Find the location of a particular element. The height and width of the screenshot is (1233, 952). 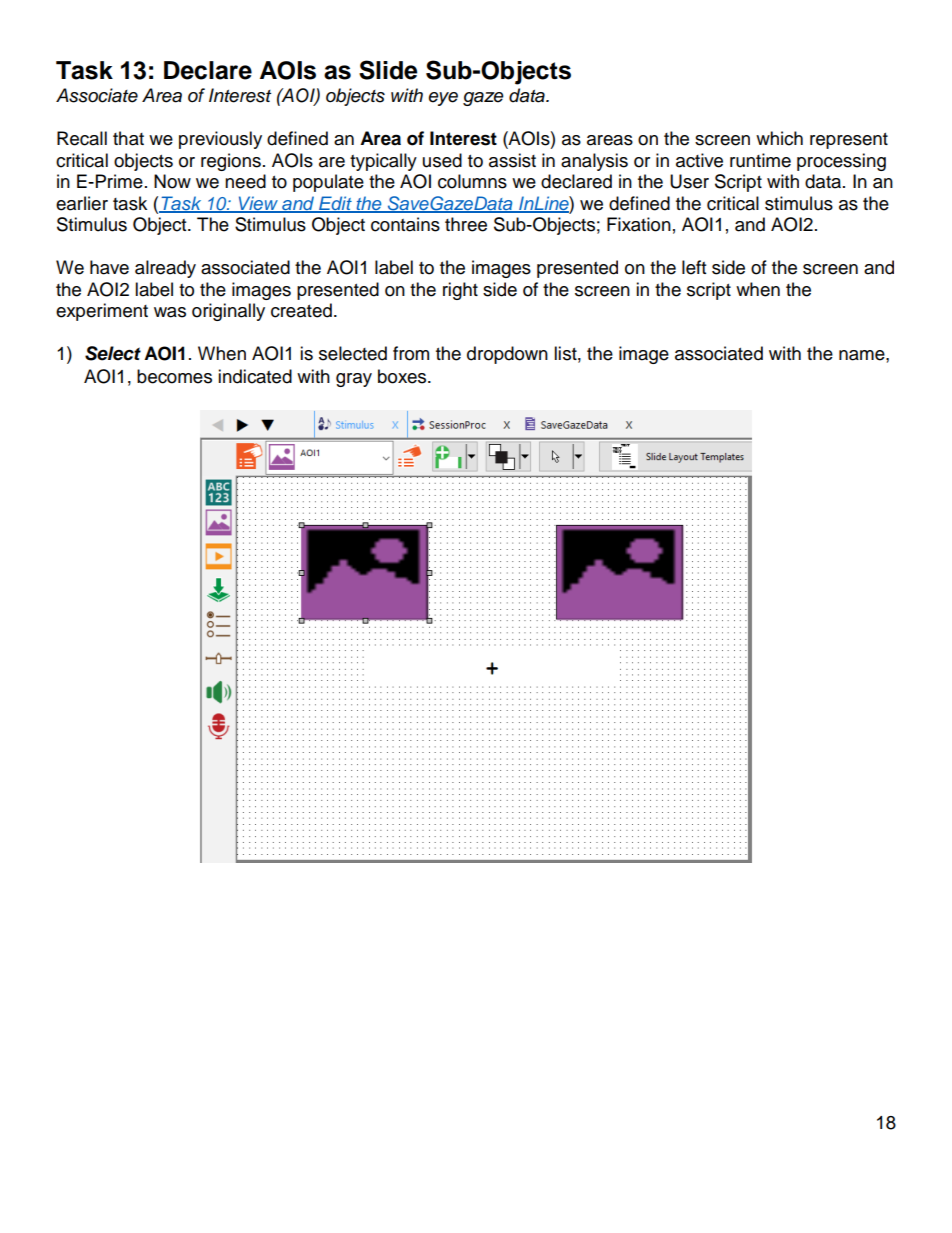

Slide is located at coordinates (388, 70).
